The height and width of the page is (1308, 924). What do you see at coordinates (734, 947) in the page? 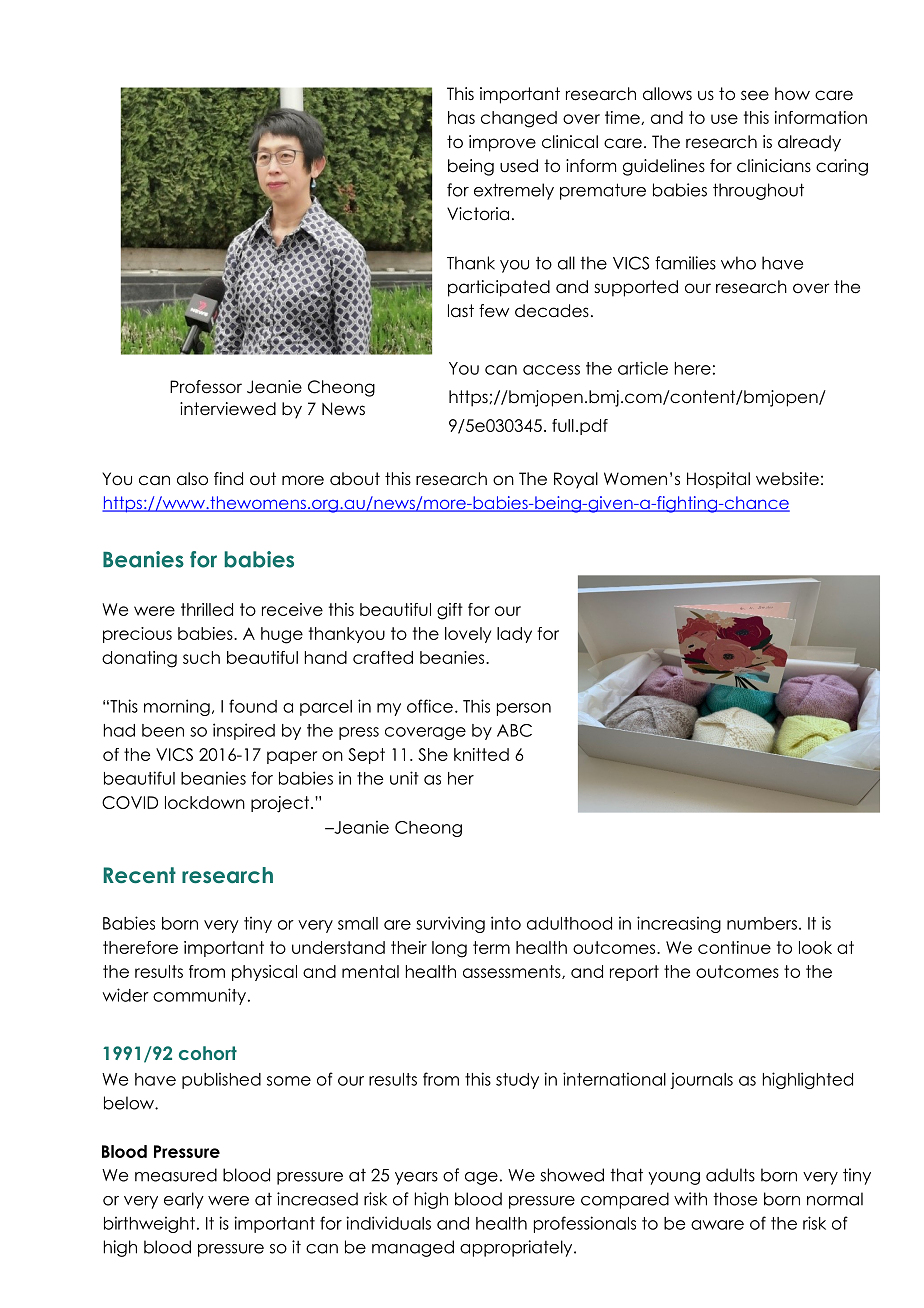
I see `continue` at bounding box center [734, 947].
